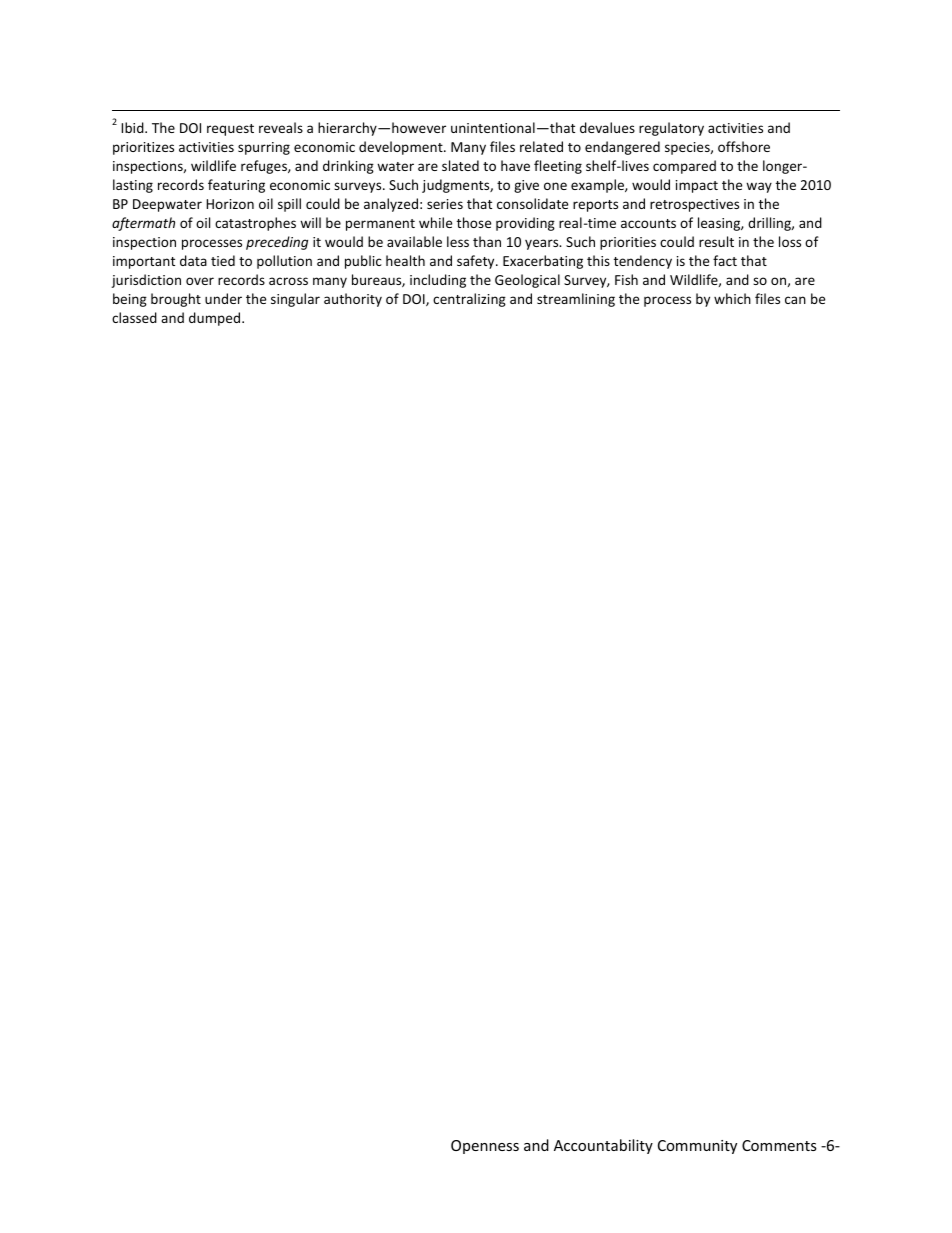  What do you see at coordinates (230, 130) in the image?
I see `request` at bounding box center [230, 130].
